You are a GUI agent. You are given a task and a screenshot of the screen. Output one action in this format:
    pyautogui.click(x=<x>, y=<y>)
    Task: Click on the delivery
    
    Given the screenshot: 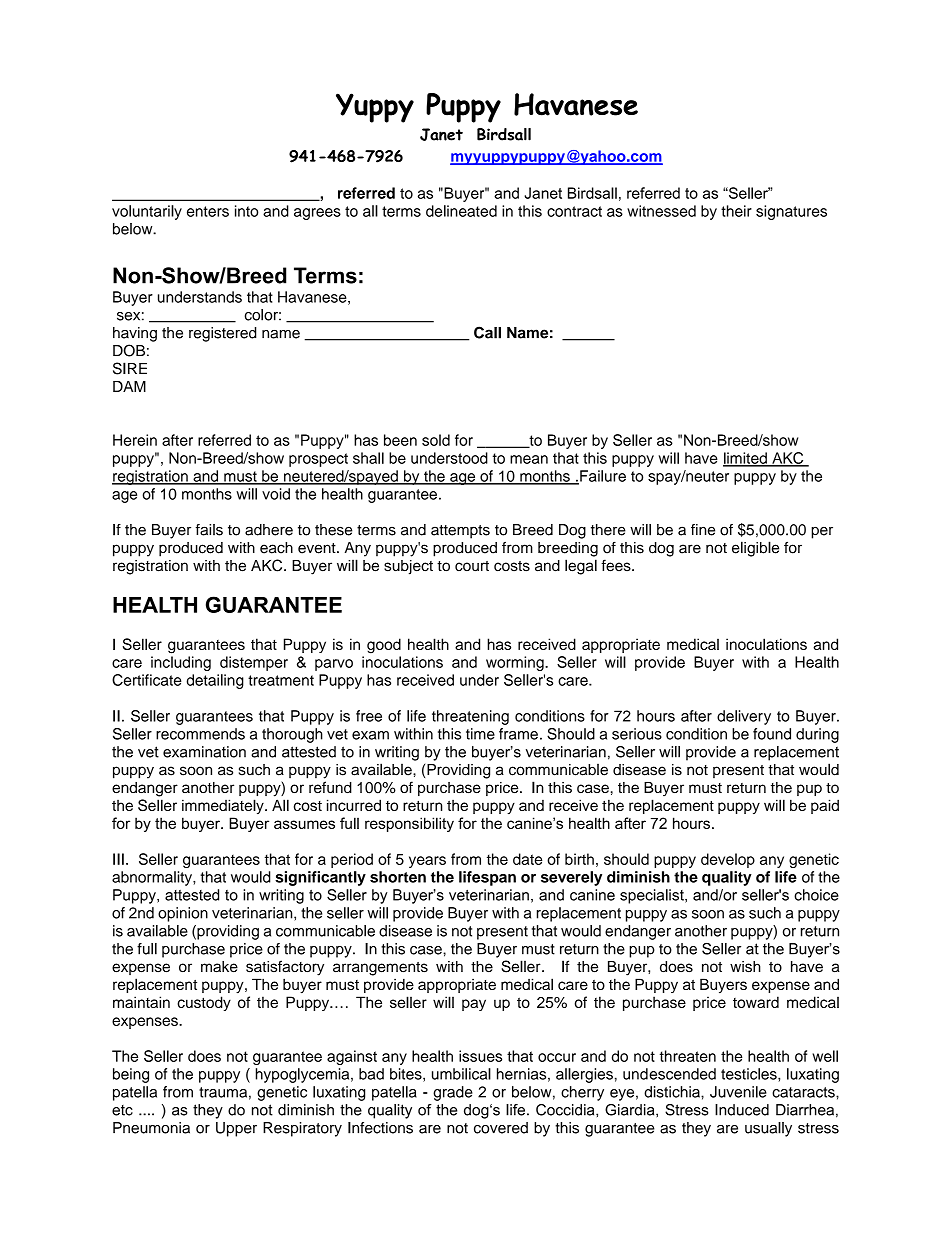 What is the action you would take?
    pyautogui.click(x=744, y=717)
